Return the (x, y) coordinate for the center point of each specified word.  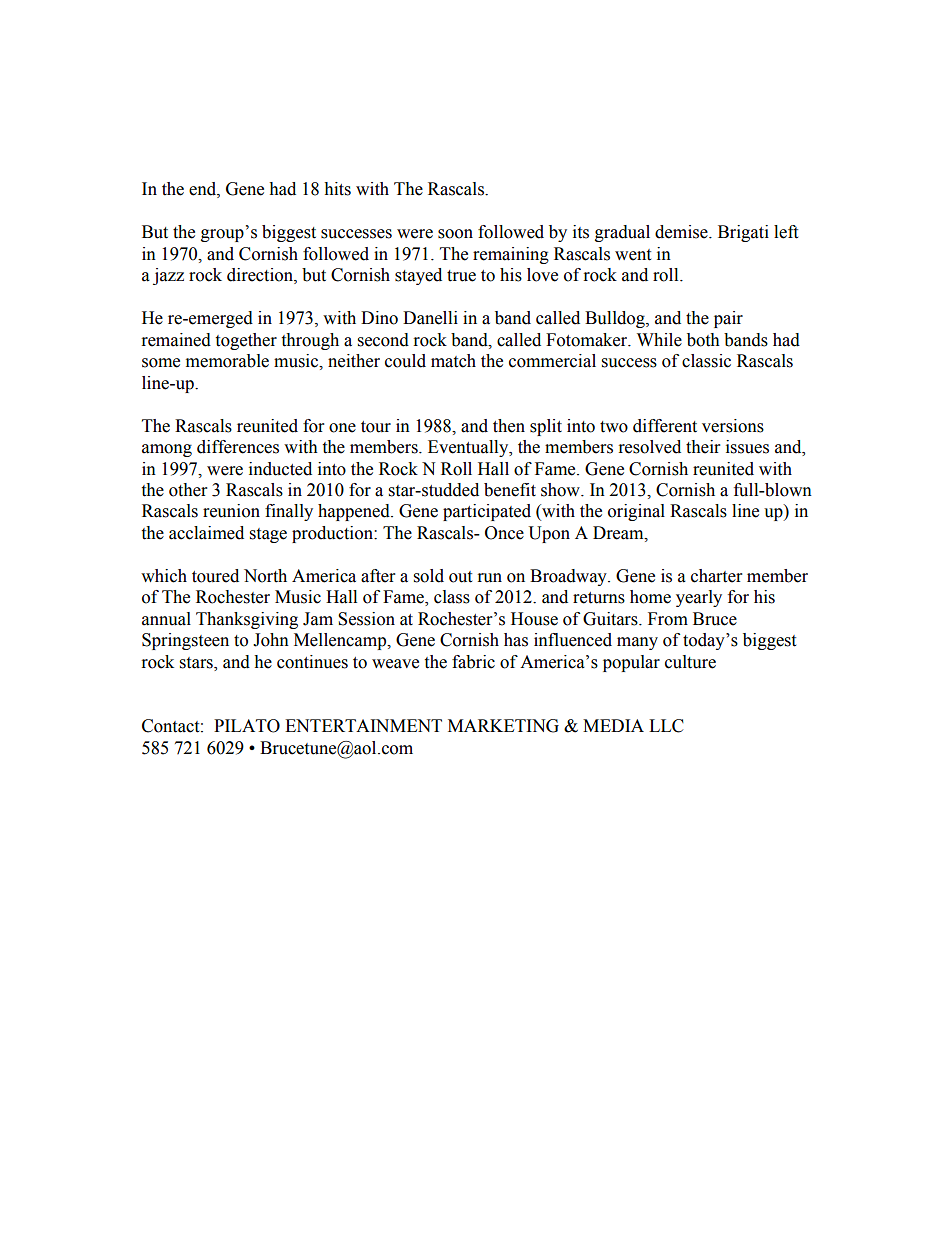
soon (455, 234)
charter (716, 576)
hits (337, 189)
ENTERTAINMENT (363, 725)
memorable (227, 361)
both (703, 340)
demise (682, 232)
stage (268, 535)
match (453, 361)
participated (487, 512)
